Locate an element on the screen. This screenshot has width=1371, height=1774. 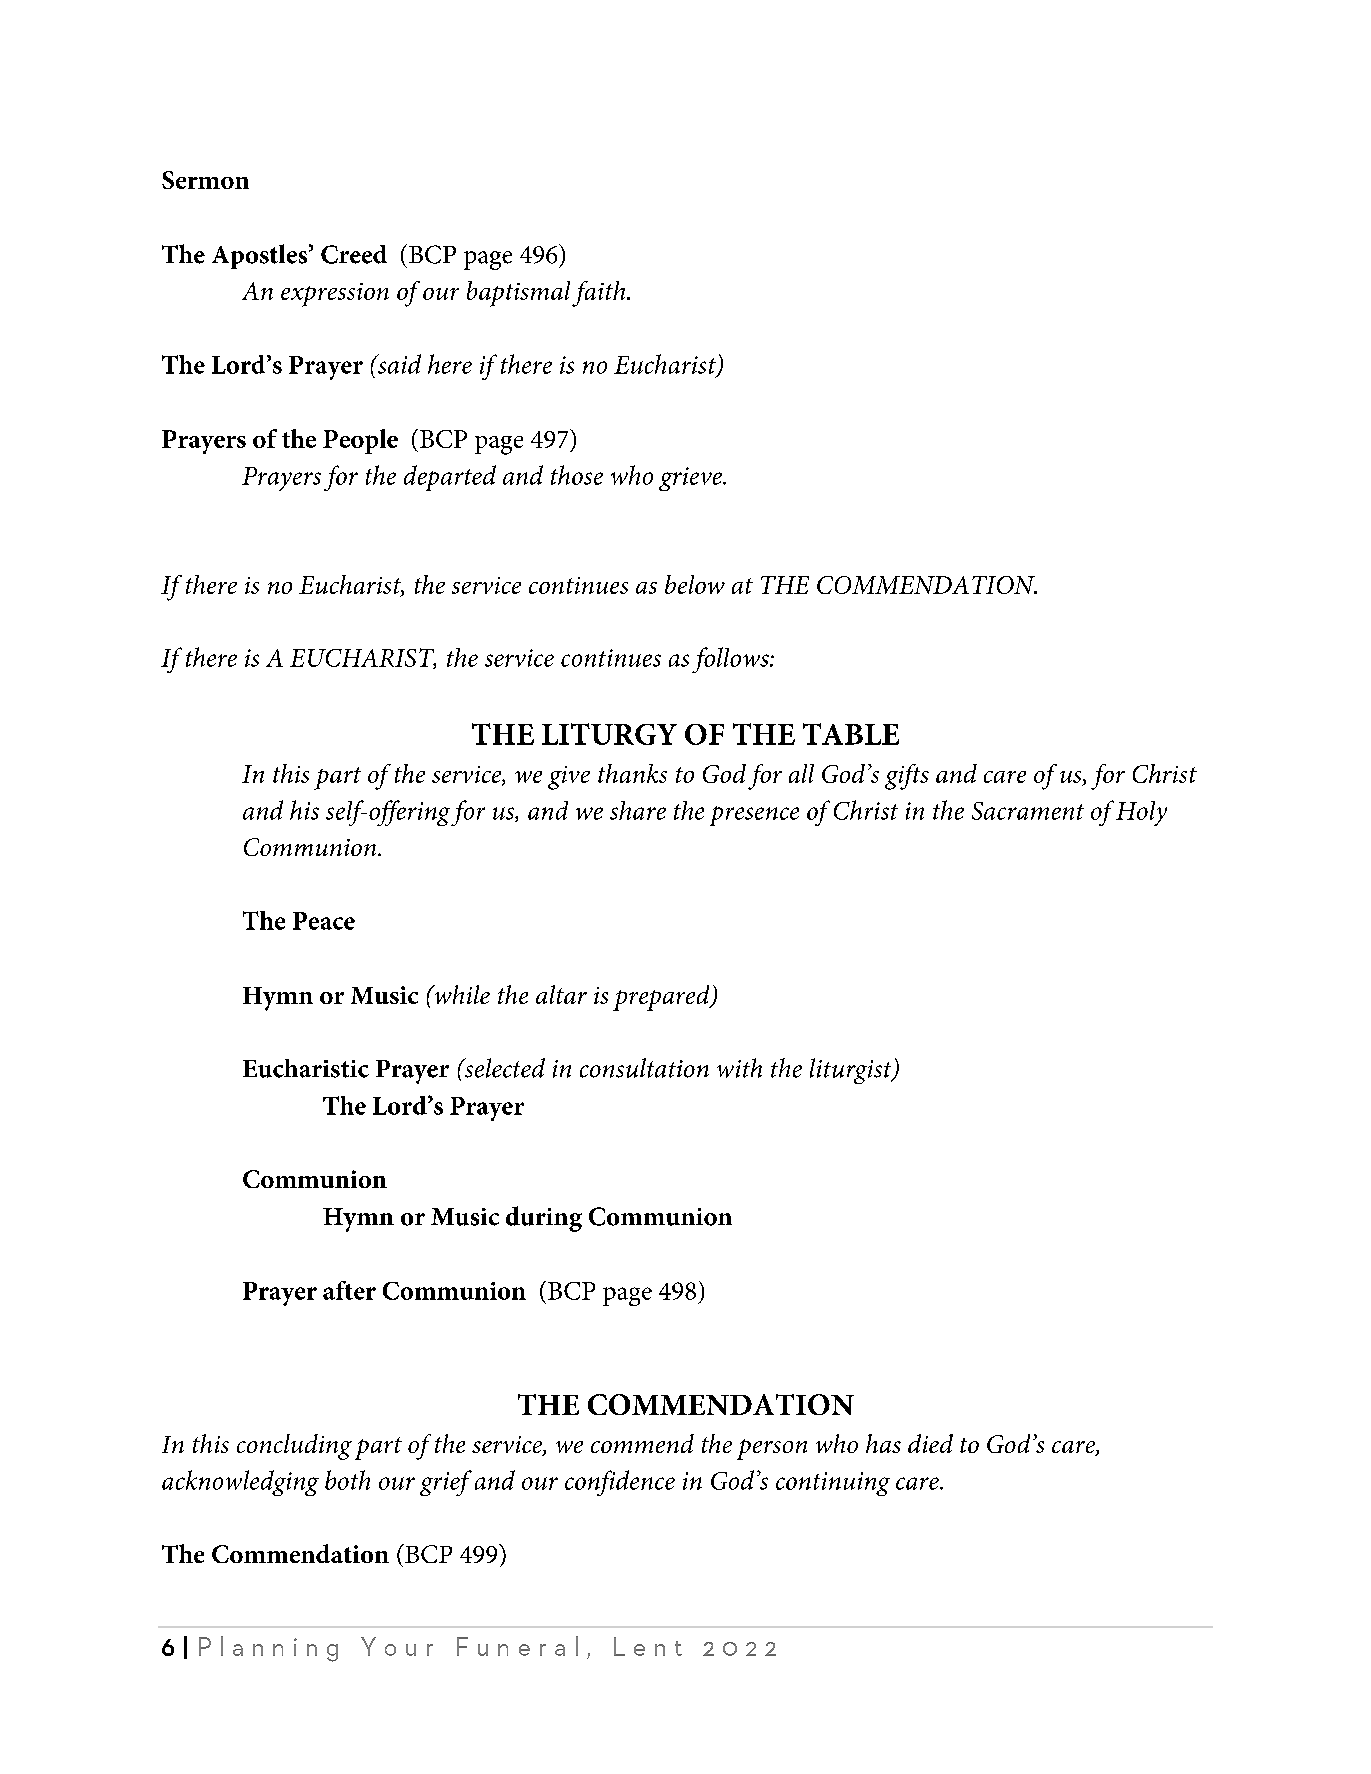
died is located at coordinates (930, 1443).
